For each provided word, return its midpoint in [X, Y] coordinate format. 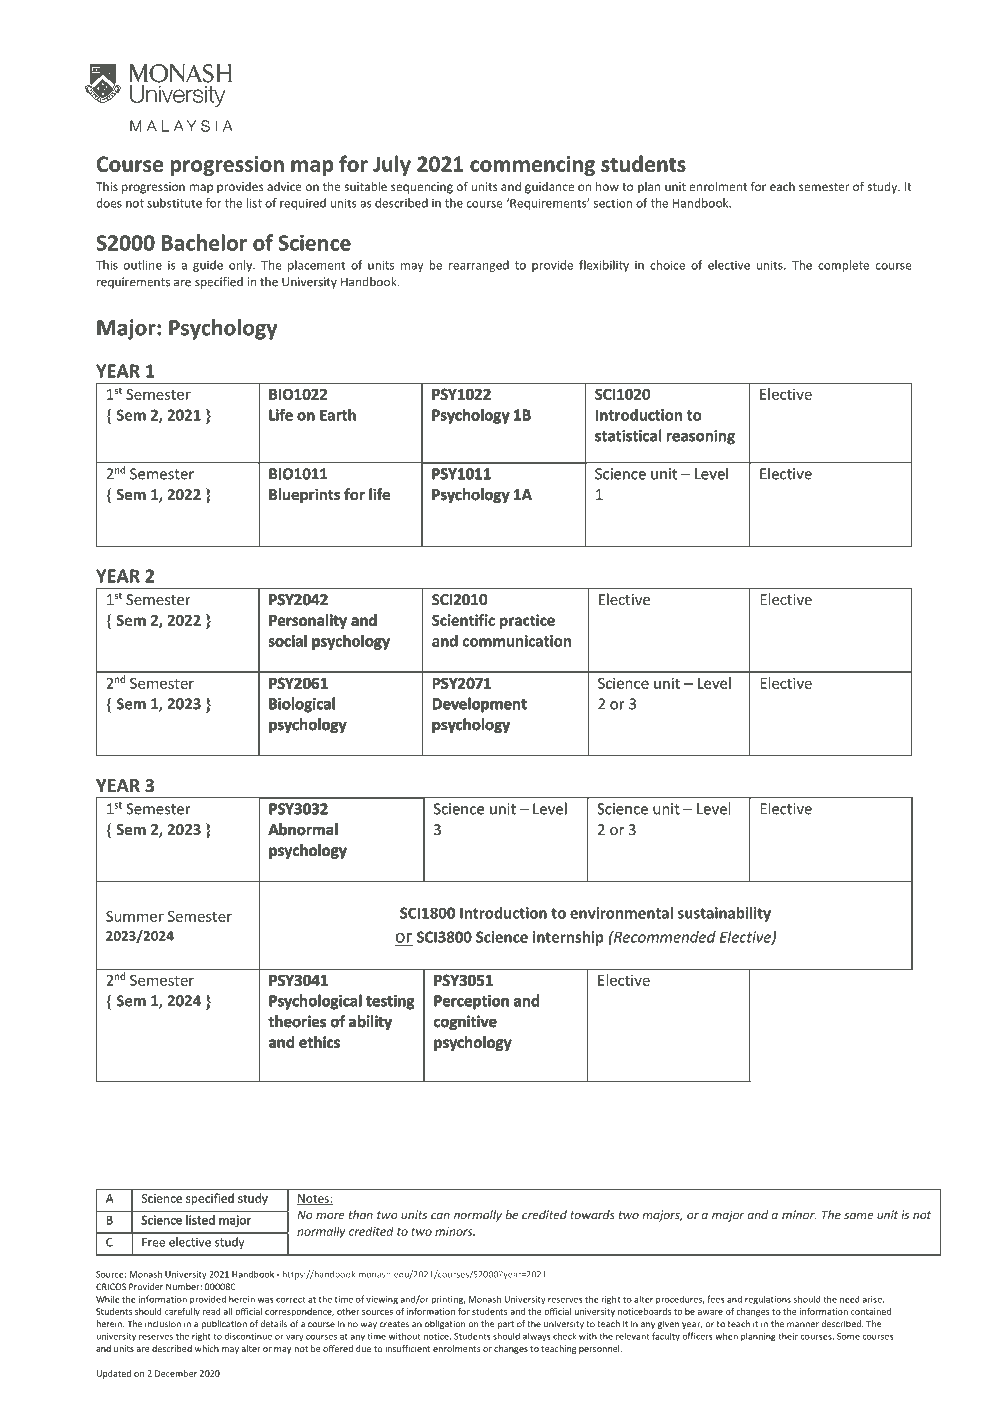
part [506, 1325]
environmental [621, 913]
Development [480, 705]
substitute [174, 203]
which [207, 1348]
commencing [532, 166]
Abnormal [303, 829]
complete [843, 266]
